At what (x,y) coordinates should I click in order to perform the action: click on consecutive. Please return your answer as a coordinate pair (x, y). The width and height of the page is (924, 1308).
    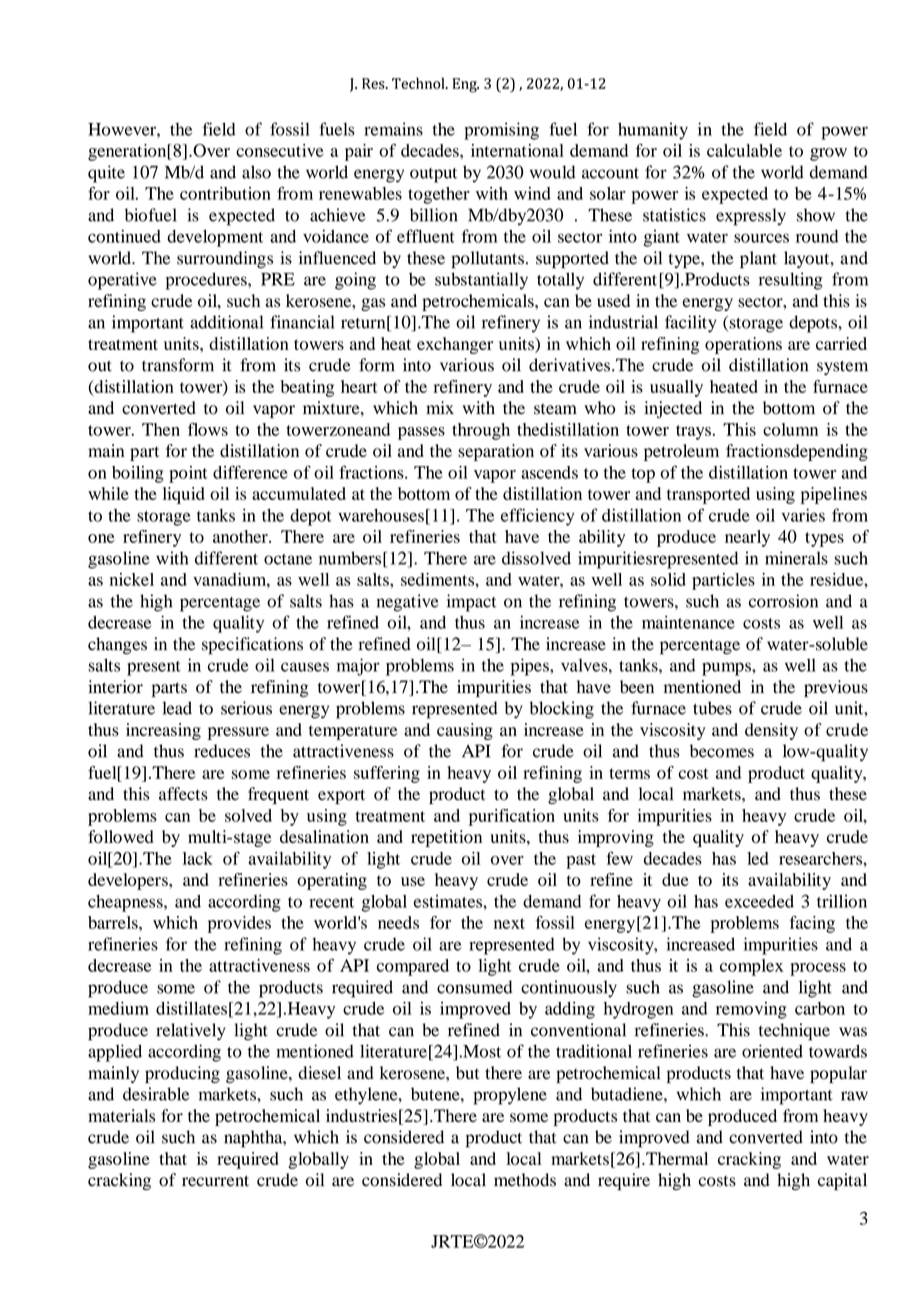
    Looking at the image, I should click on (280, 150).
